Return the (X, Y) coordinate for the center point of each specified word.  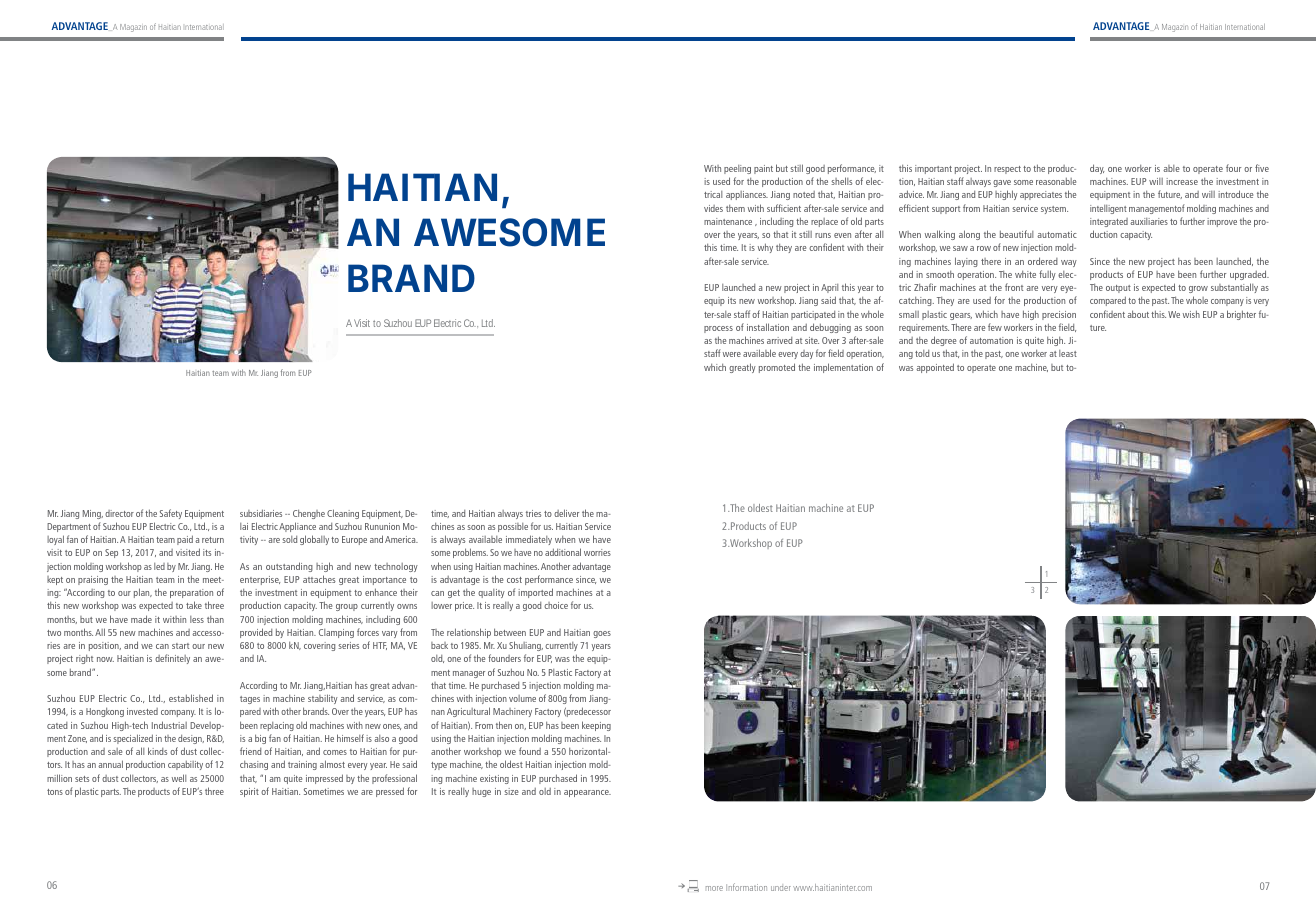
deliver (566, 513)
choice (556, 605)
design (191, 739)
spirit (249, 792)
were (732, 354)
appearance (587, 793)
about (1138, 314)
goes (602, 634)
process (718, 329)
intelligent (1108, 209)
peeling (737, 169)
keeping (596, 726)
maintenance (728, 221)
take (194, 605)
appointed (935, 368)
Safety (171, 514)
